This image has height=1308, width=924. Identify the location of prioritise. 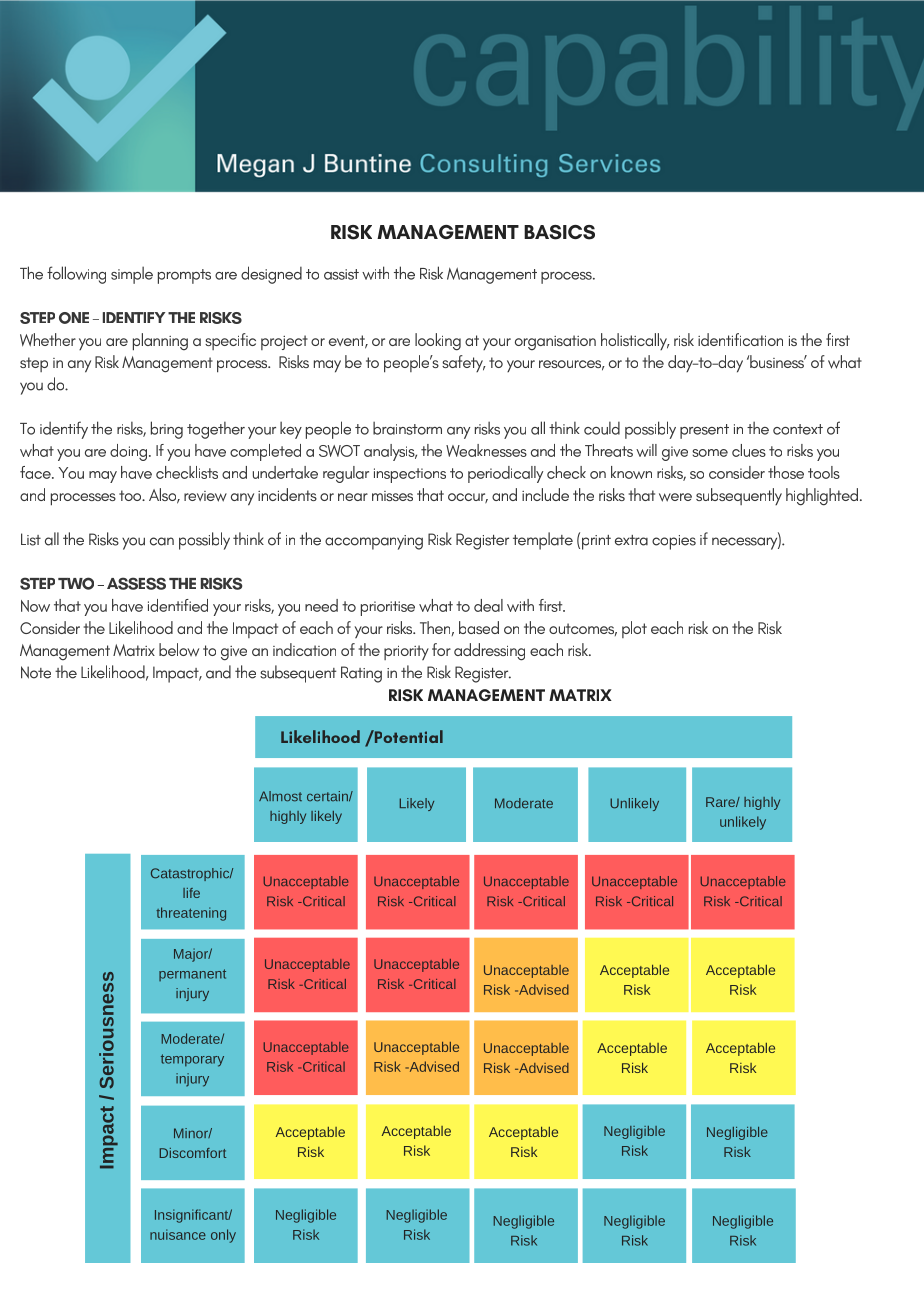
(388, 608).
